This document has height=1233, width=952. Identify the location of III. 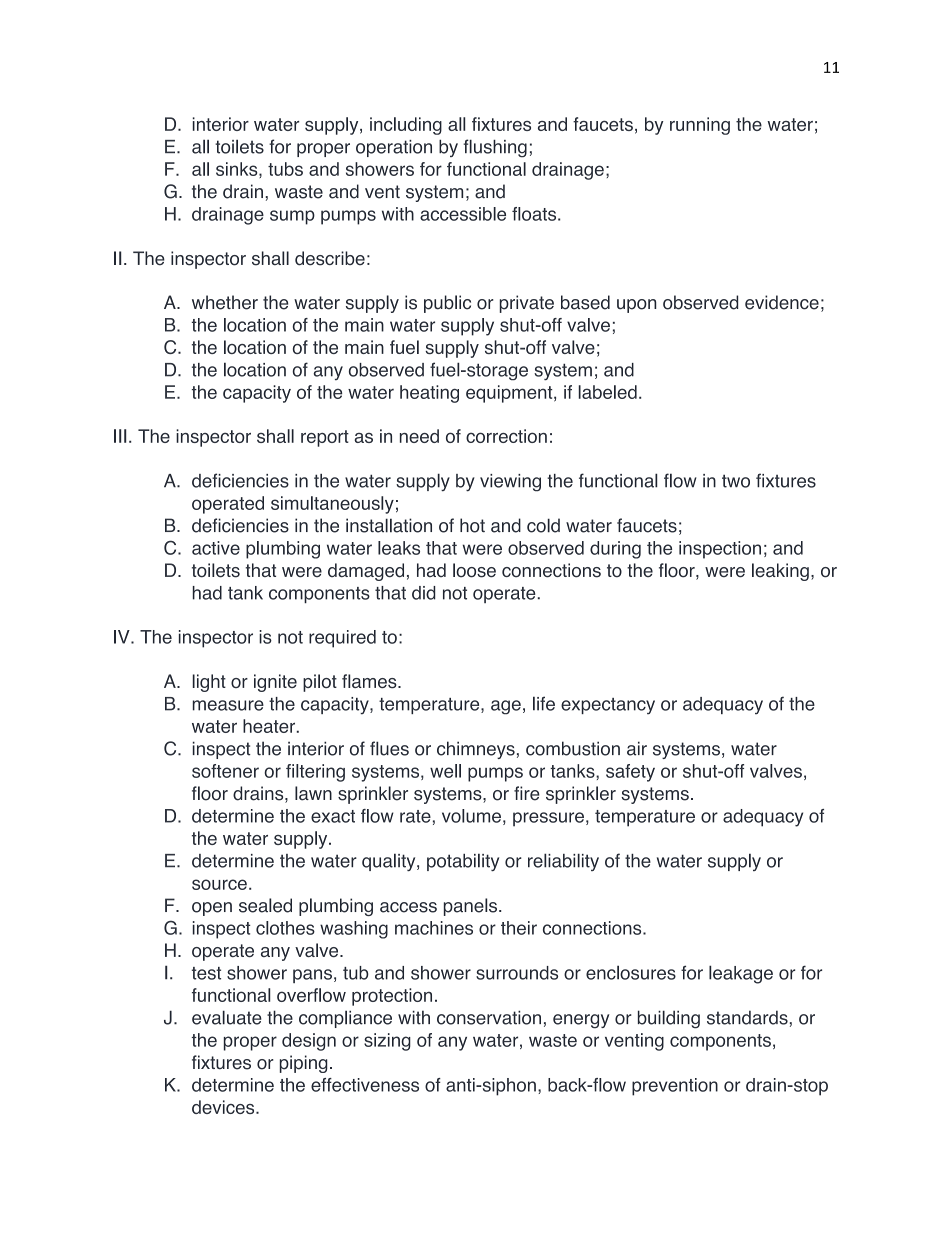
(120, 436).
